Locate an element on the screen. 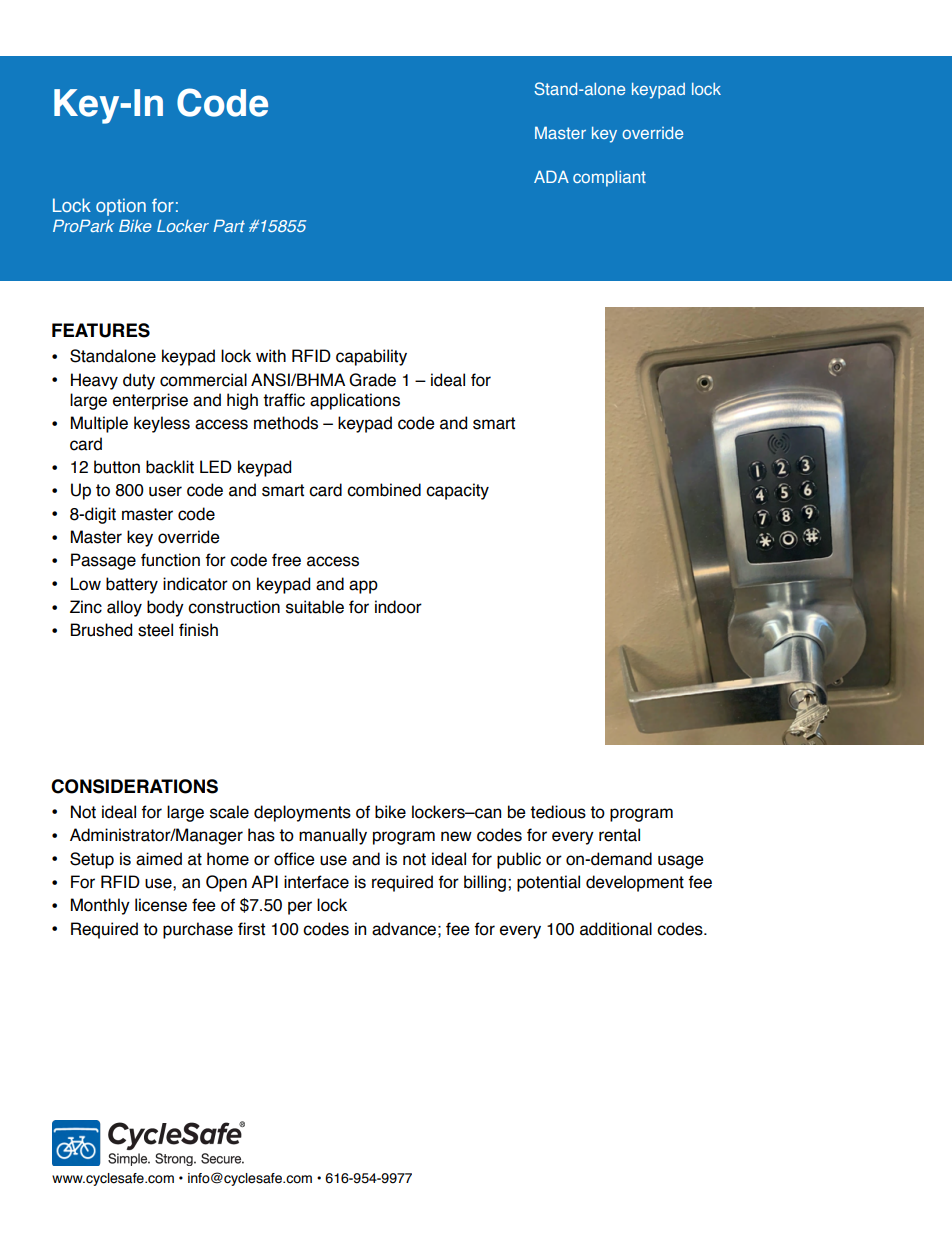  capability is located at coordinates (371, 357).
